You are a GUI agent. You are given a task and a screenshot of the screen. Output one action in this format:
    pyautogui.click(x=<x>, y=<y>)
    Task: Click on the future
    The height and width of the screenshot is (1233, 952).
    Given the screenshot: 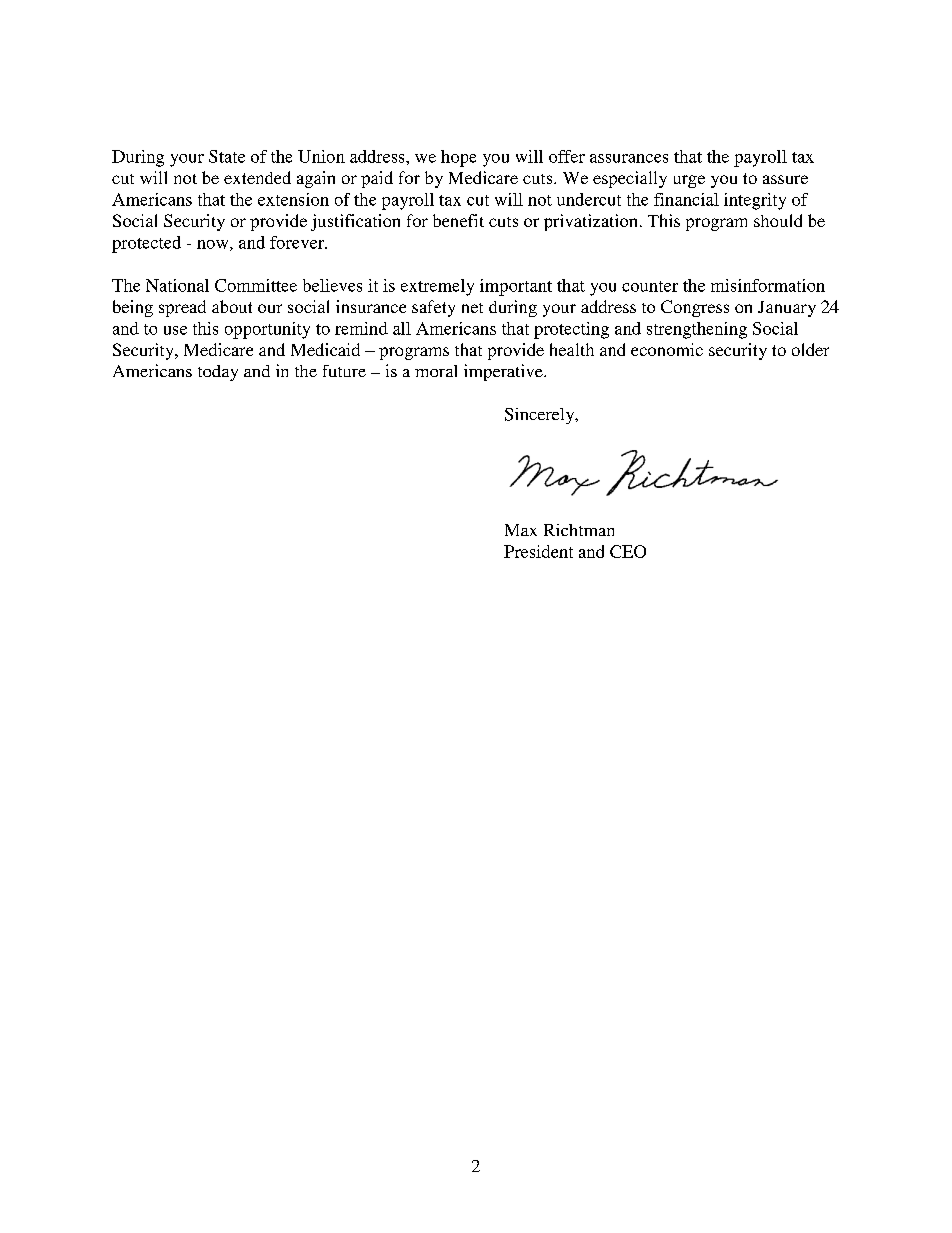 What is the action you would take?
    pyautogui.click(x=344, y=371)
